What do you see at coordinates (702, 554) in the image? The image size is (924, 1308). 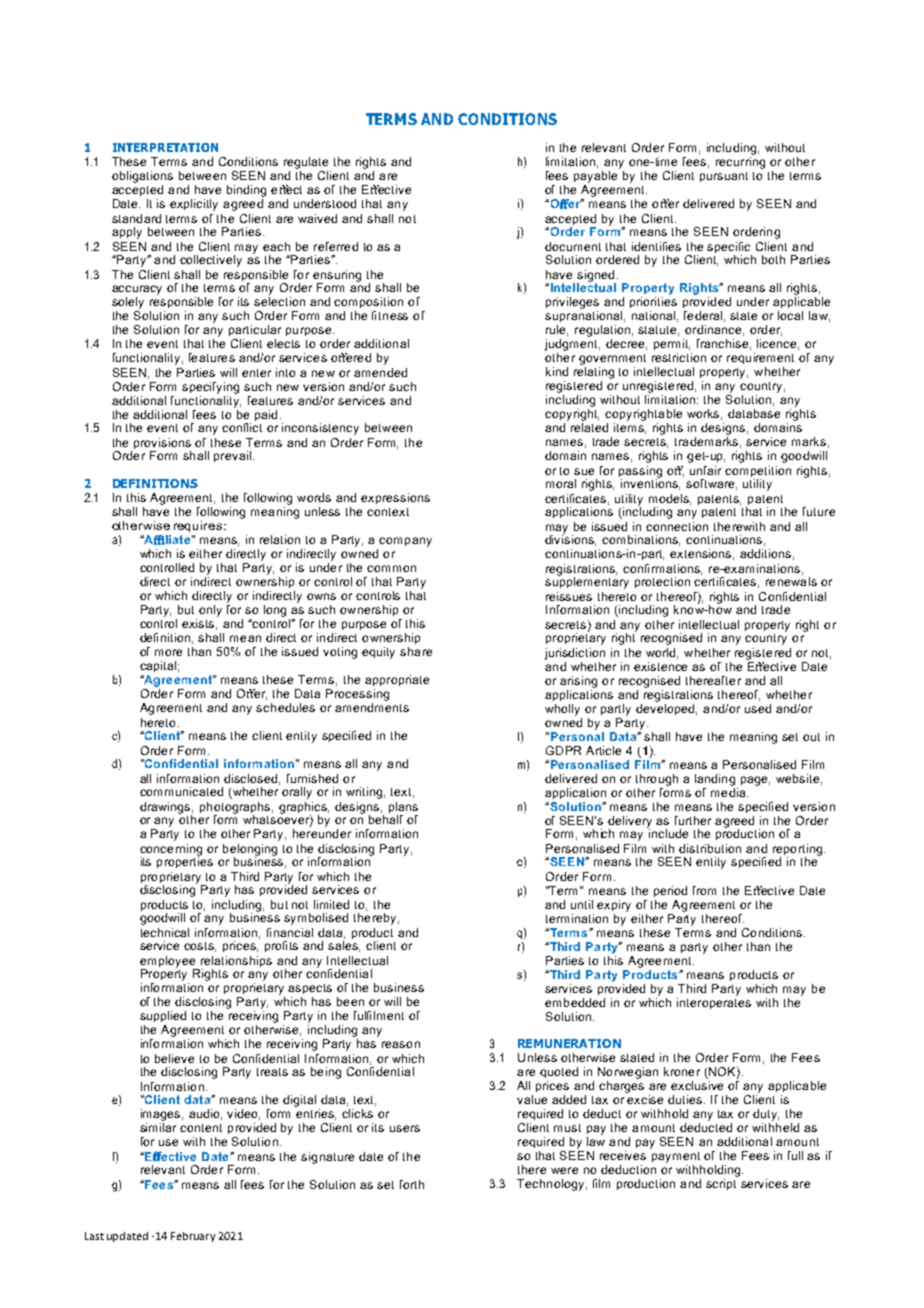 I see `extensions` at bounding box center [702, 554].
